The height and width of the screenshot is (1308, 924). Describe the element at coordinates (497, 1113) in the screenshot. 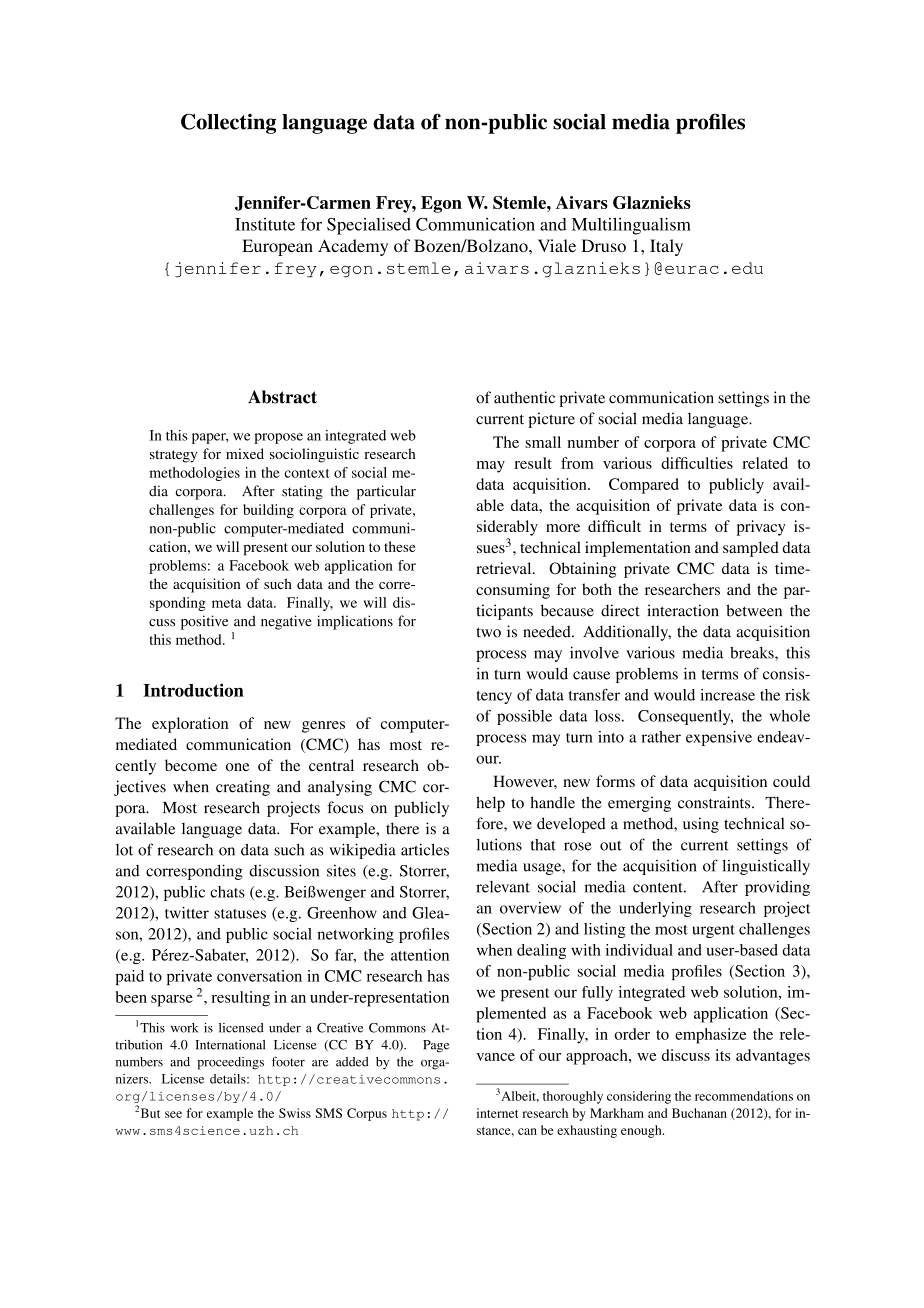

I see `internet` at that location.
